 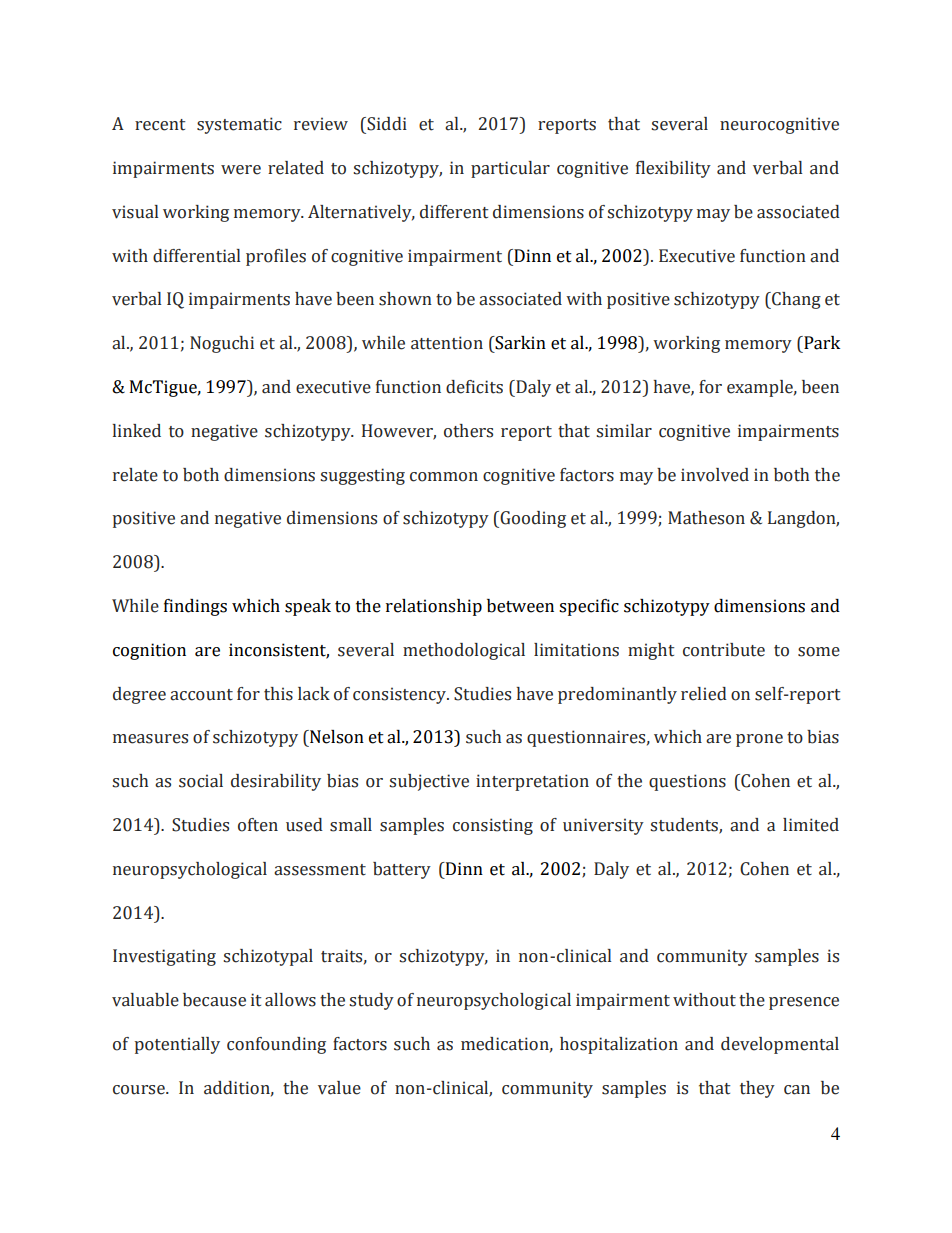 I want to click on between, so click(x=520, y=606).
